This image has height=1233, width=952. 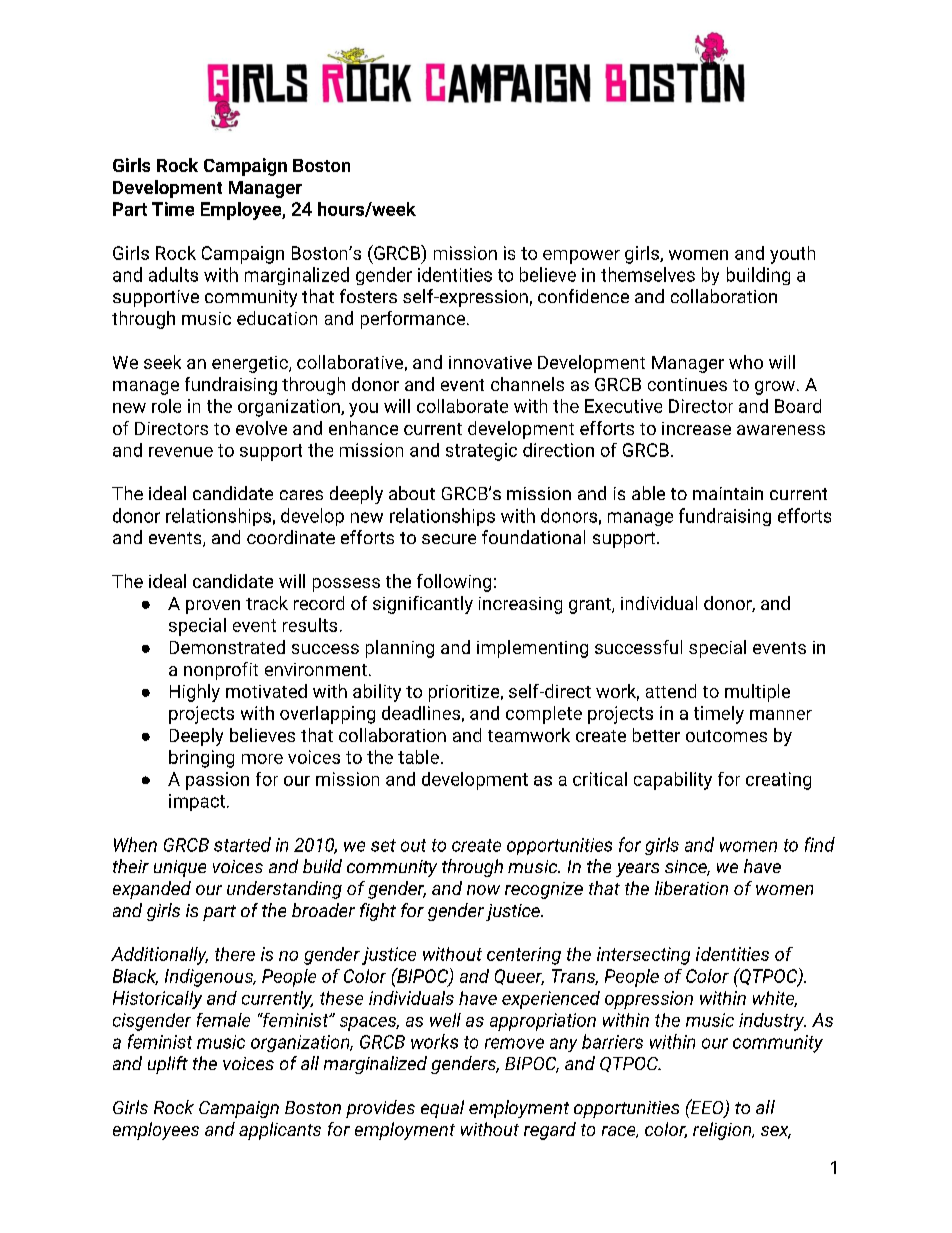 What do you see at coordinates (442, 1109) in the image?
I see `equal` at bounding box center [442, 1109].
